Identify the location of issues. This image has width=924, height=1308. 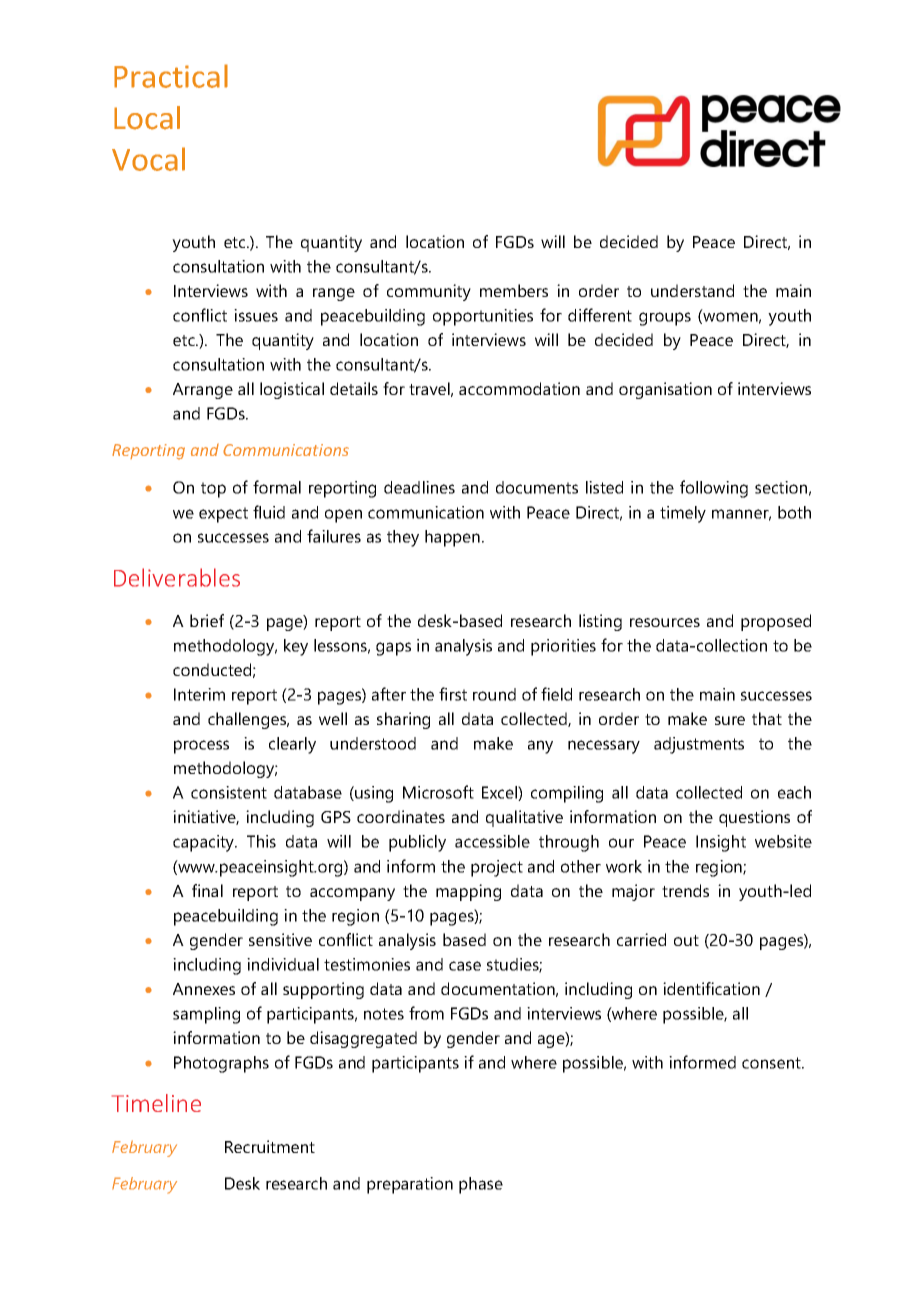
(256, 315).
